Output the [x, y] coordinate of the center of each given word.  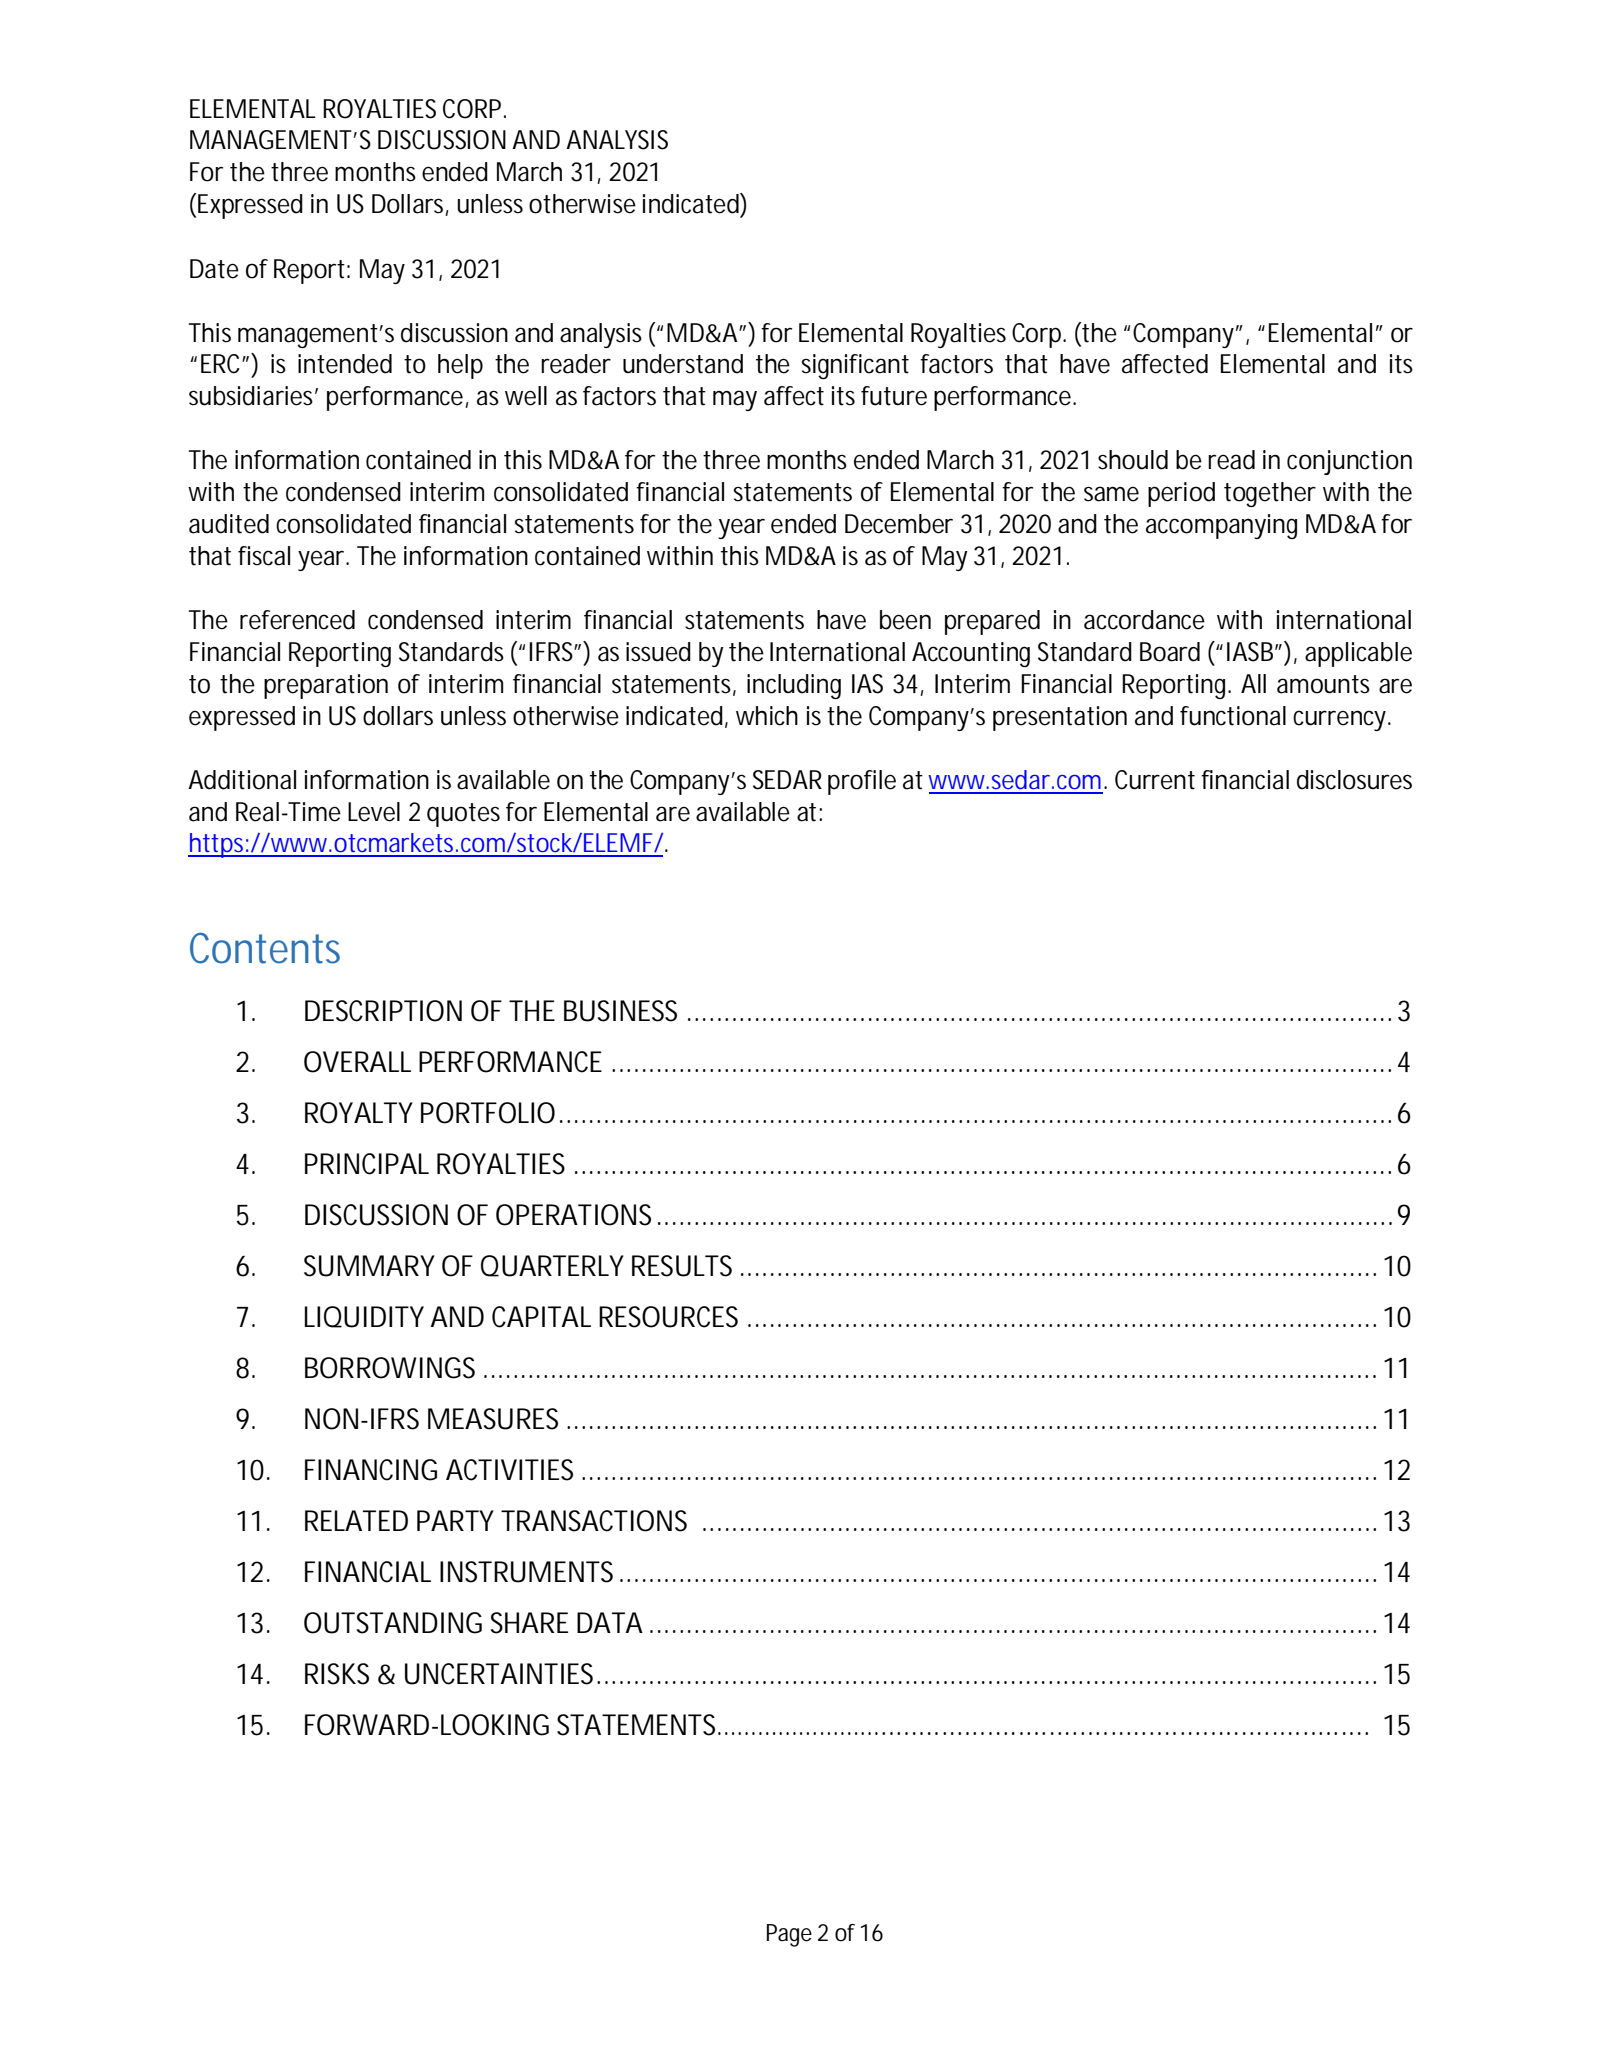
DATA [610, 1622]
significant [855, 366]
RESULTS [682, 1266]
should [1133, 460]
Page [789, 1935]
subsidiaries [253, 396]
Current [1155, 780]
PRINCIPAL [367, 1164]
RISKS [337, 1674]
